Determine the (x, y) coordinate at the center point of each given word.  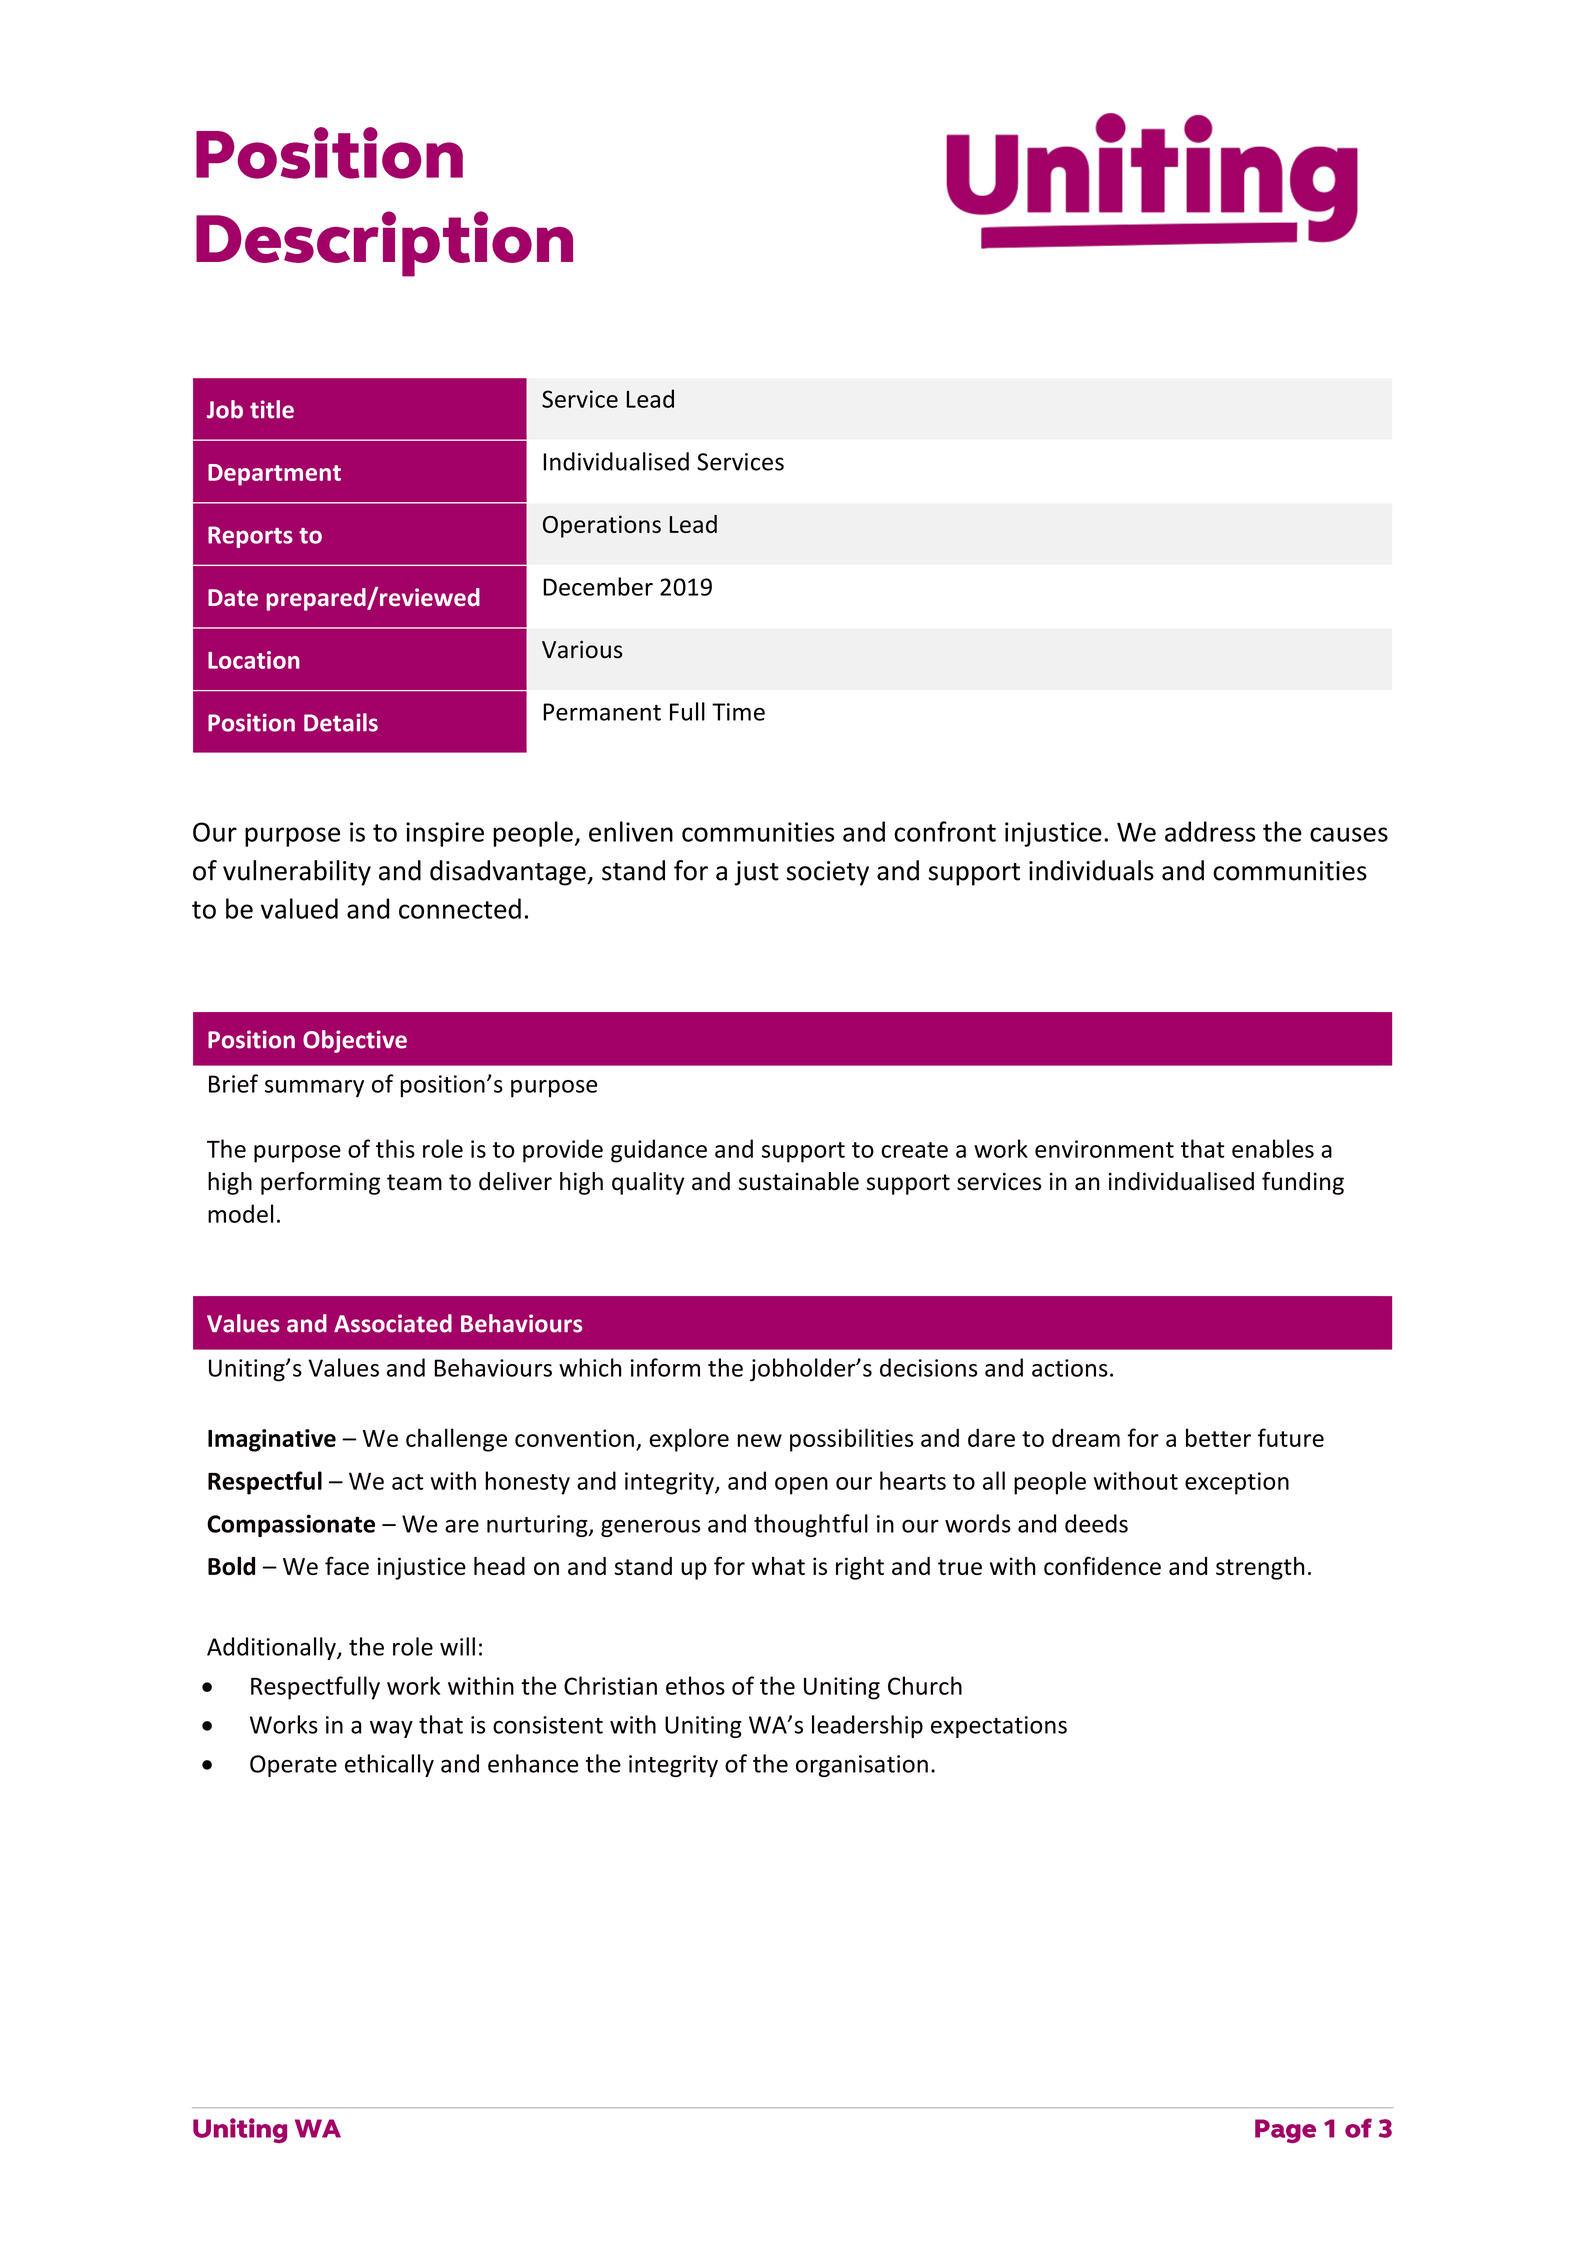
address (1210, 831)
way (391, 1729)
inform (665, 1367)
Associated (393, 1323)
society (827, 873)
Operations (602, 526)
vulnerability (297, 873)
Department (274, 475)
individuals (1091, 870)
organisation (862, 1766)
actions (1070, 1368)
